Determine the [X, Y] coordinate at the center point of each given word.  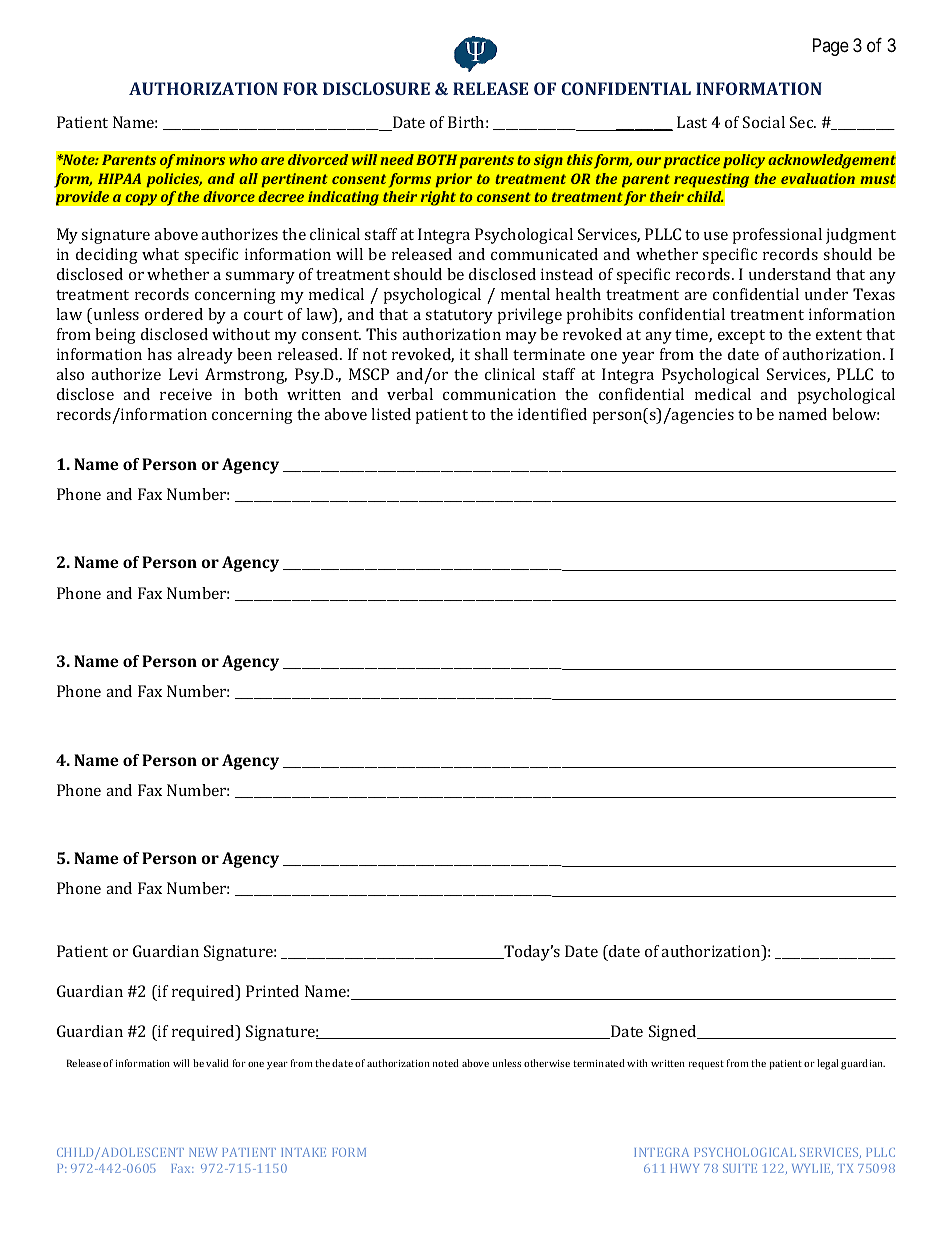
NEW [203, 1152]
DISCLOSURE [376, 88]
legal [828, 1064]
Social [764, 122]
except [741, 337]
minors [200, 159]
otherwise [547, 1063]
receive [186, 394]
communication [499, 394]
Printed [272, 991]
